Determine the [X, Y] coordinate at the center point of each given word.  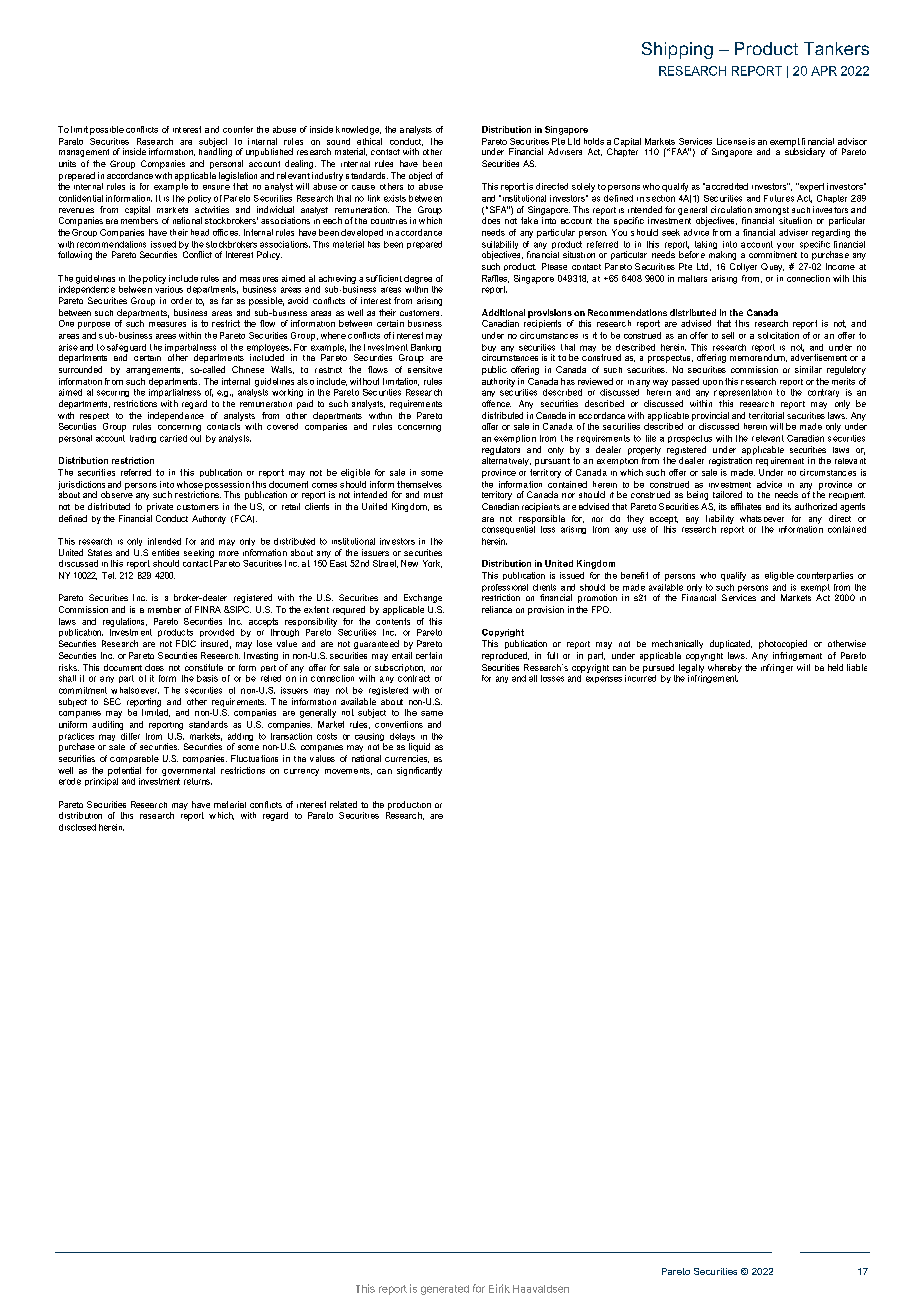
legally [691, 668]
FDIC [186, 643]
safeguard [126, 349]
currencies [407, 759]
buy [489, 349]
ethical [369, 141]
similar [808, 369]
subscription [400, 668]
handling [215, 151]
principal [101, 780]
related [343, 804]
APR [824, 71]
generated [445, 1290]
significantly [419, 771]
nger [784, 669]
